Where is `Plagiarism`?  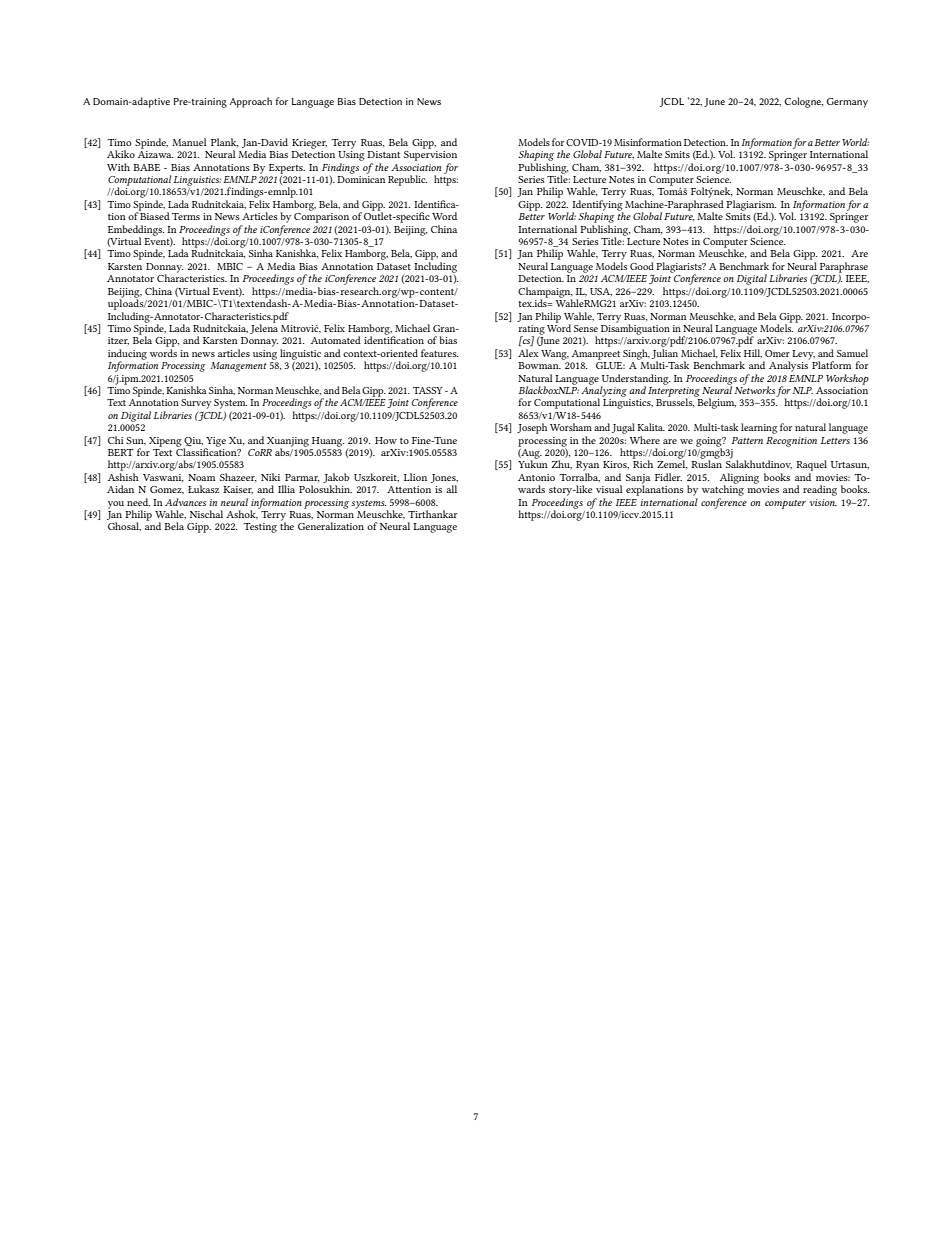 Plagiarism is located at coordinates (751, 206).
